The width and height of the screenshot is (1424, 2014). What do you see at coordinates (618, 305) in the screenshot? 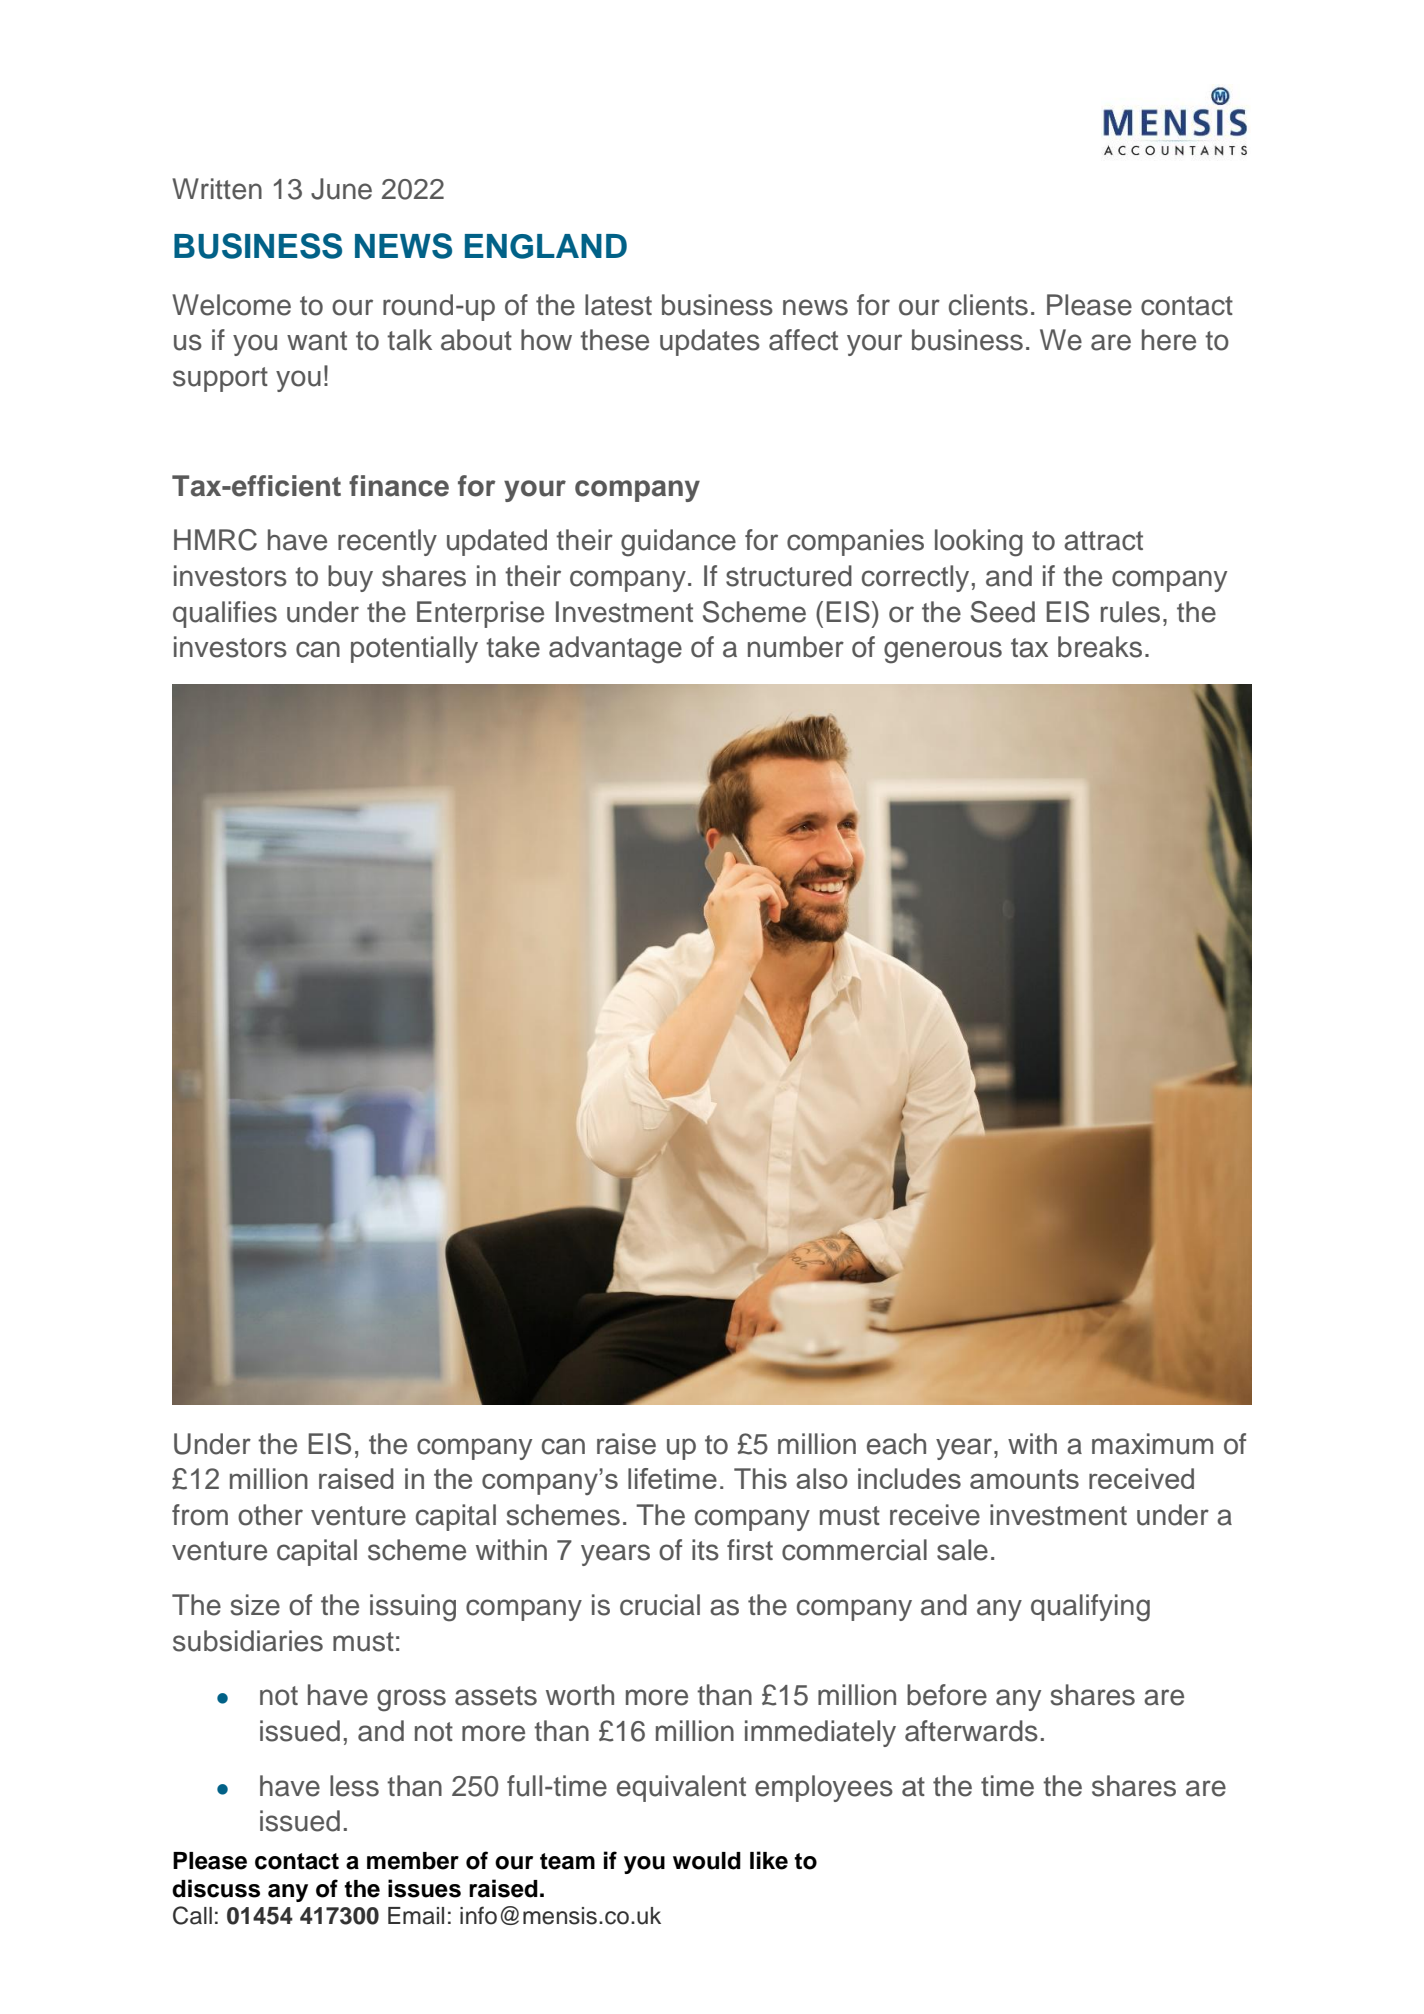
I see `latest` at bounding box center [618, 305].
